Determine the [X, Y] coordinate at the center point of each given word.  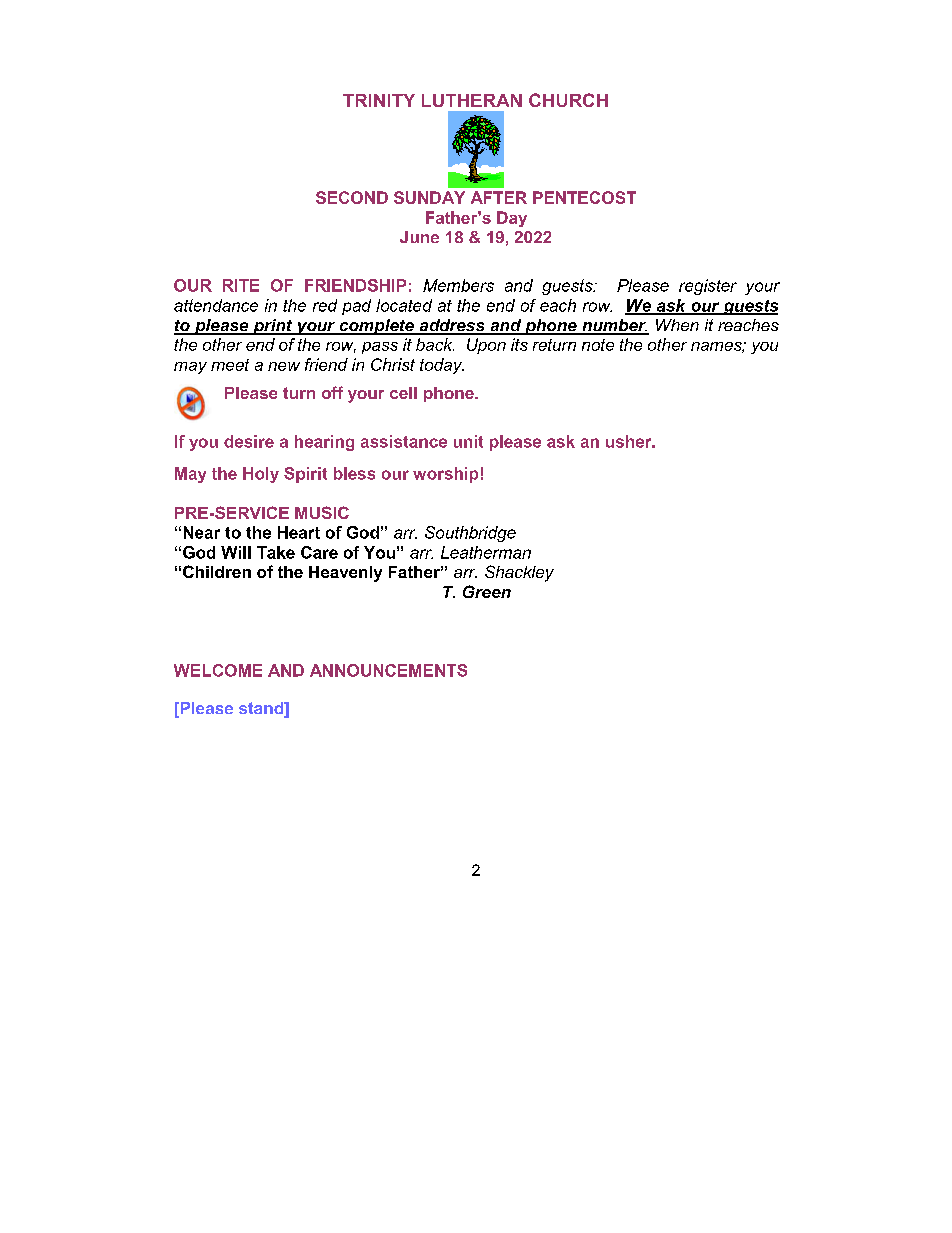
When [677, 325]
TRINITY [379, 100]
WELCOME [218, 670]
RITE [241, 285]
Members [458, 285]
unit [468, 441]
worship [445, 475]
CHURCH [568, 100]
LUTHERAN [472, 100]
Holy [261, 475]
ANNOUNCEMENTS [388, 670]
